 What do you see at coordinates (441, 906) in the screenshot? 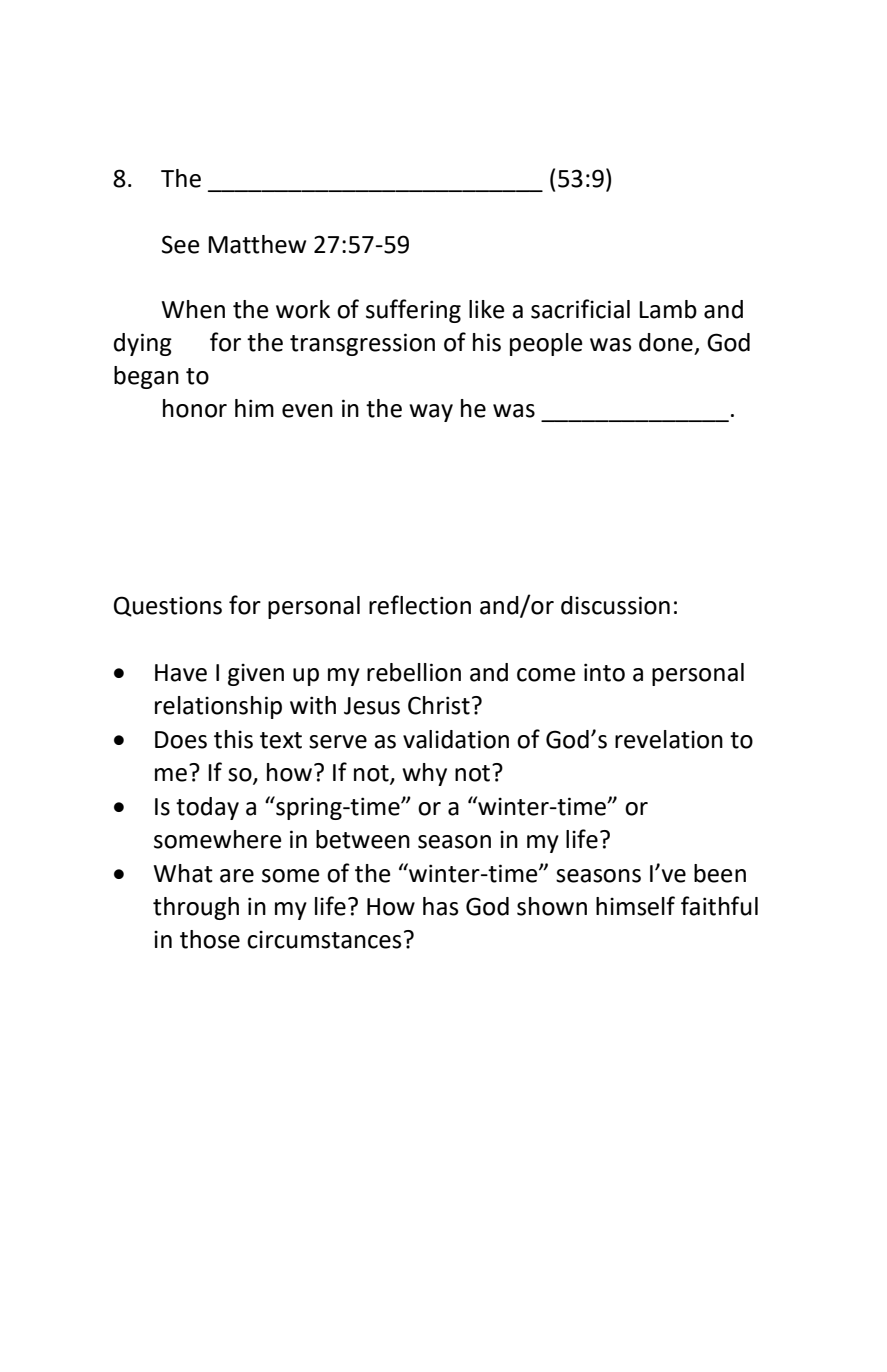
I see `has` at bounding box center [441, 906].
